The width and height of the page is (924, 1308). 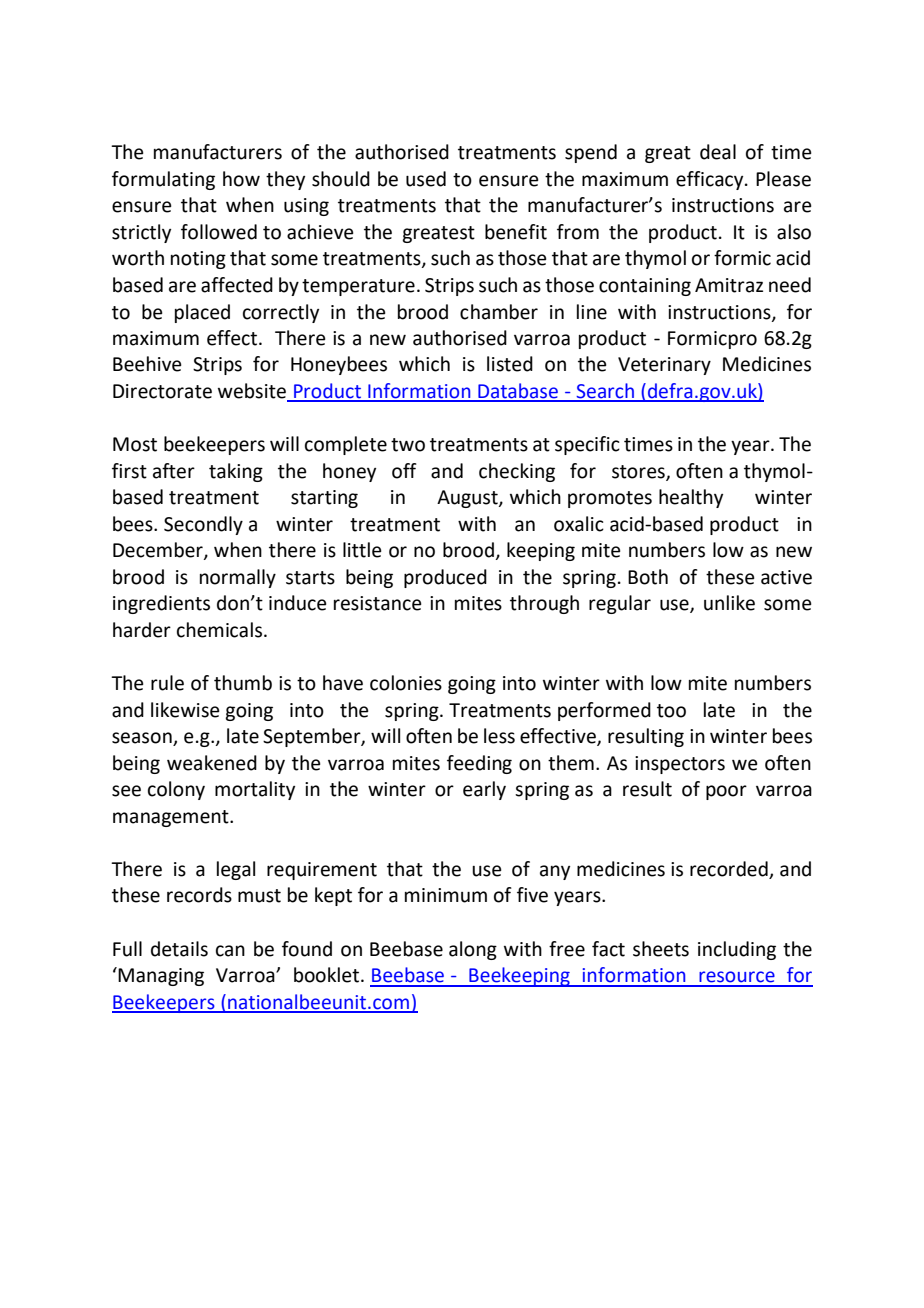 I want to click on inspectors, so click(x=680, y=765).
